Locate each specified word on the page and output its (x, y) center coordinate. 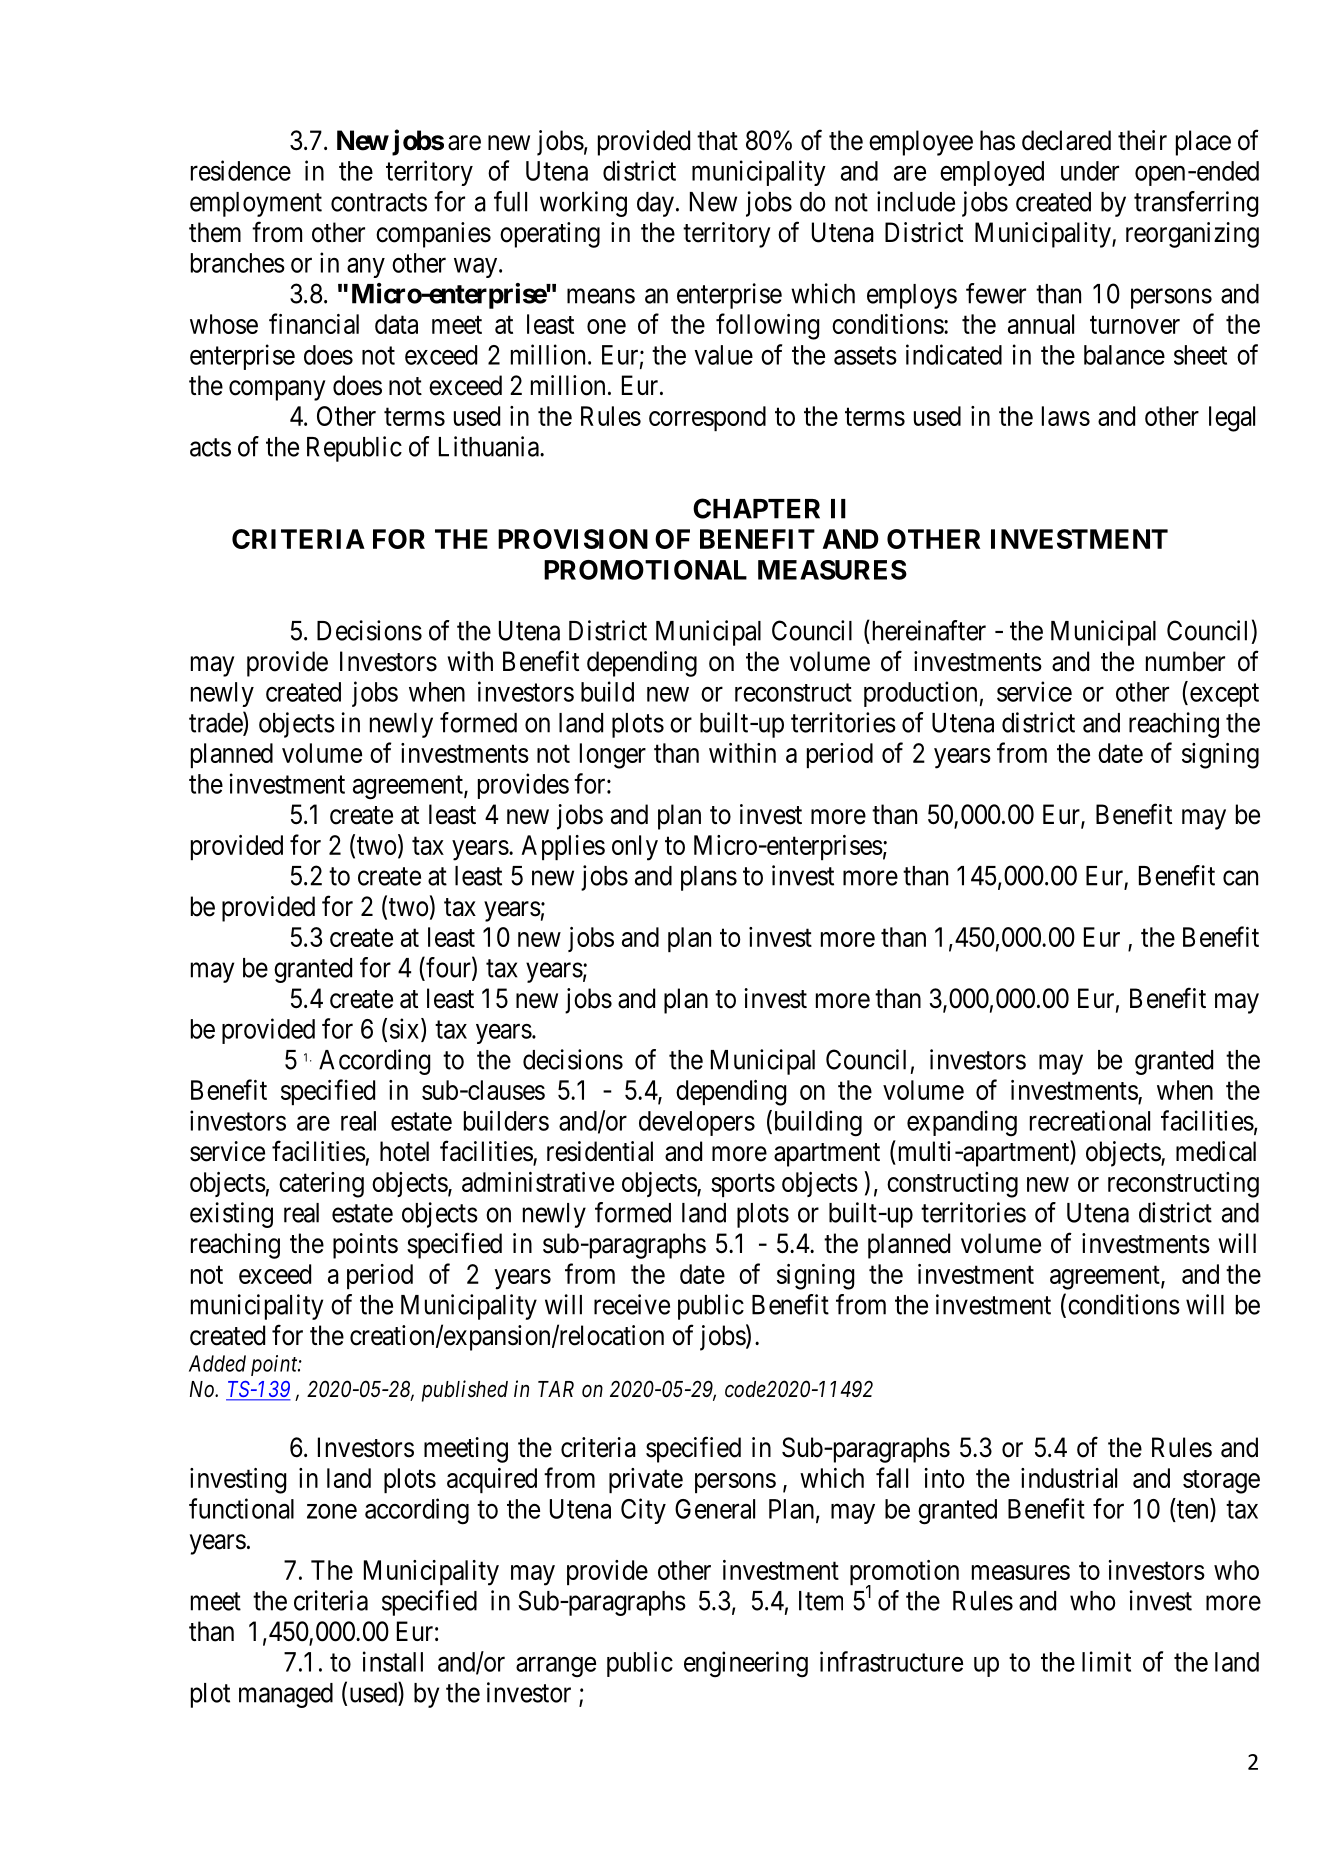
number (1185, 661)
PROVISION (573, 539)
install (393, 1661)
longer (613, 756)
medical (1216, 1151)
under (1090, 171)
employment (256, 204)
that (717, 140)
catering (321, 1185)
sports (743, 1185)
